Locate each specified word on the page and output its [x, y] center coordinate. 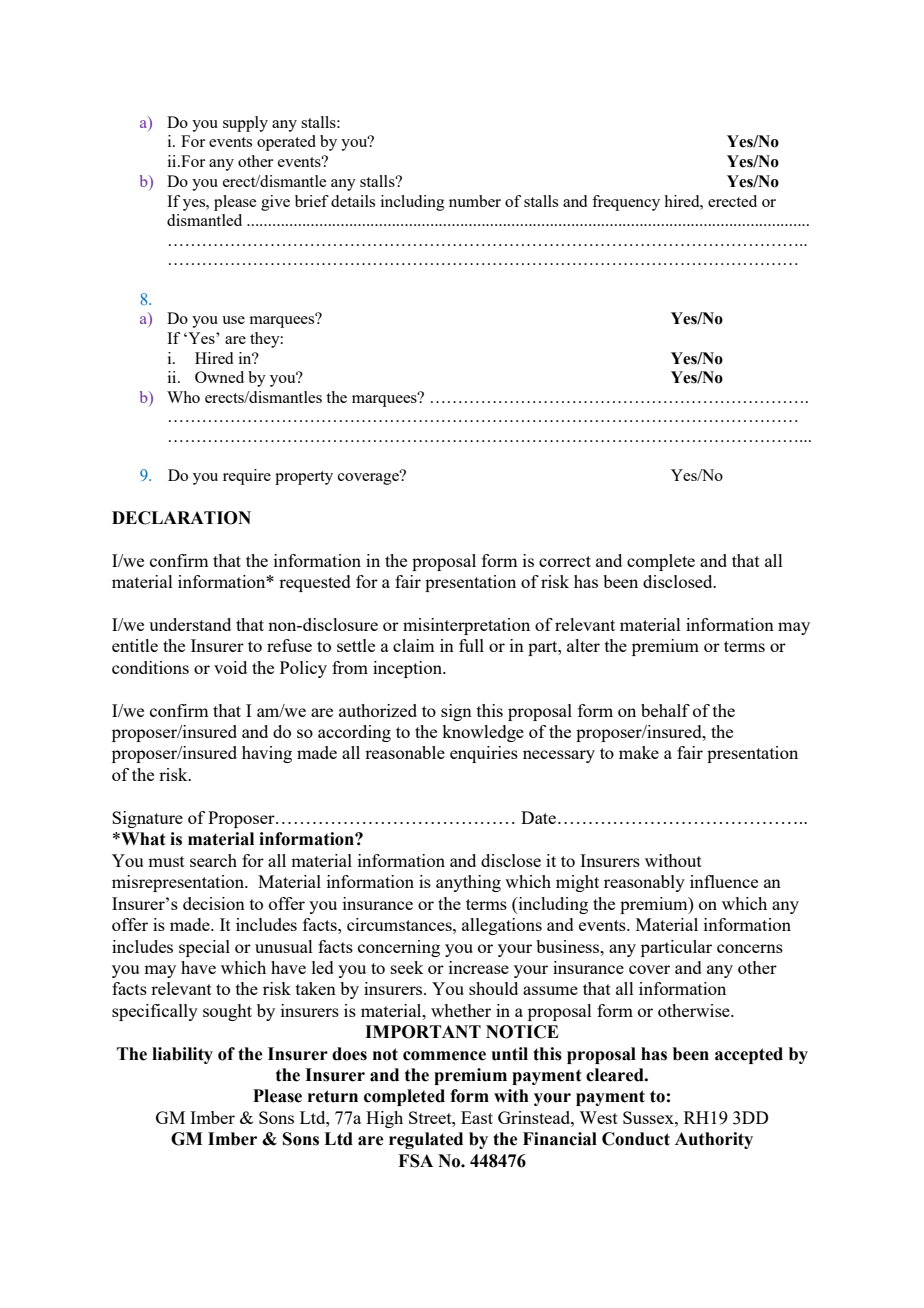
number [475, 201]
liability [182, 1055]
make [639, 752]
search [213, 860]
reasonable [405, 752]
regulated [426, 1140]
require [247, 477]
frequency [626, 203]
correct [565, 561]
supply [245, 124]
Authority [714, 1140]
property [304, 478]
